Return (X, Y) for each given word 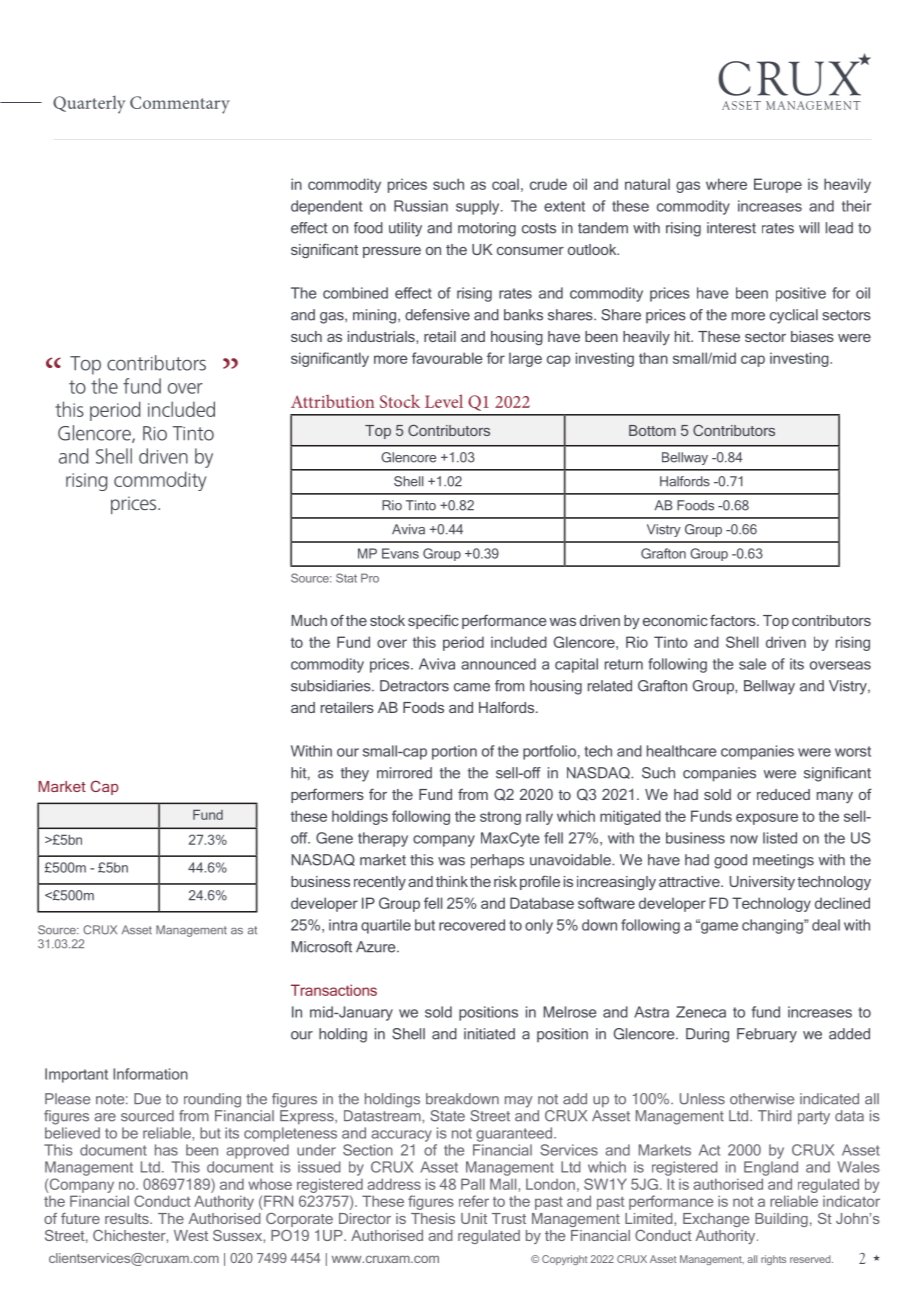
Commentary (180, 105)
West (191, 1235)
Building (781, 1220)
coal (505, 184)
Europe (778, 185)
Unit (474, 1218)
